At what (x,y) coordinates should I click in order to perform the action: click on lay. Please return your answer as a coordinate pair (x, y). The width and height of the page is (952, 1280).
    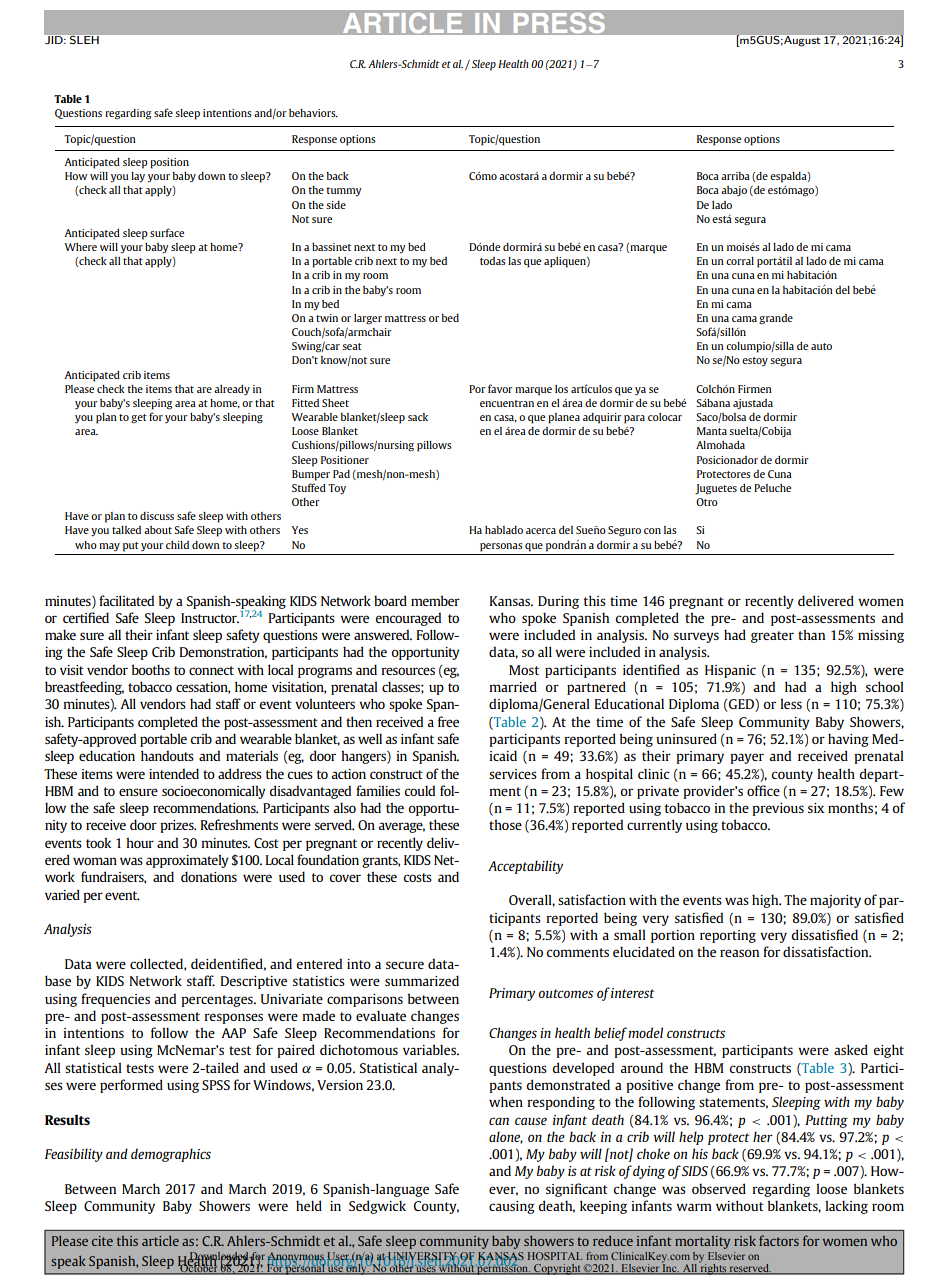
    Looking at the image, I should click on (138, 177).
